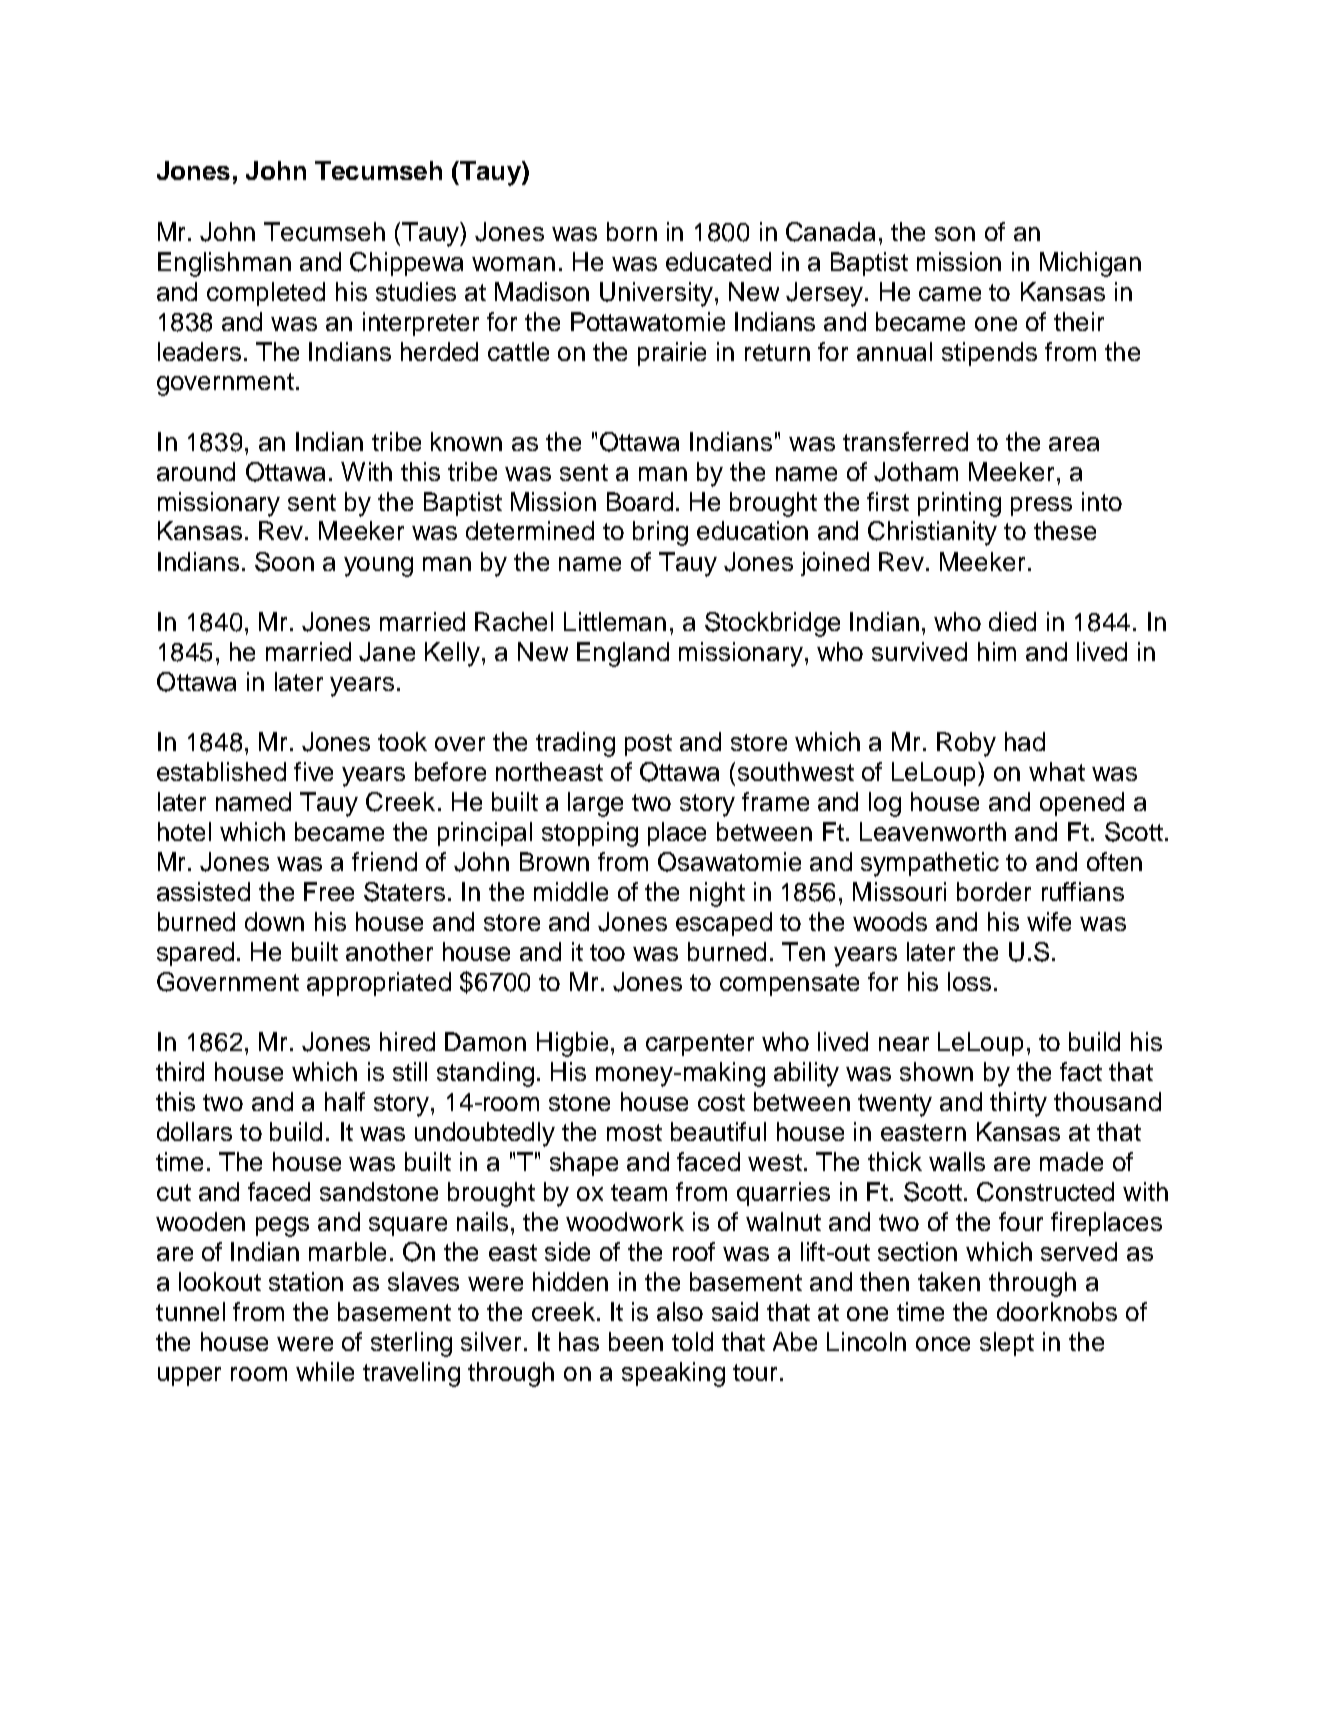 This screenshot has height=1719, width=1328. Describe the element at coordinates (1057, 771) in the screenshot. I see `what` at that location.
